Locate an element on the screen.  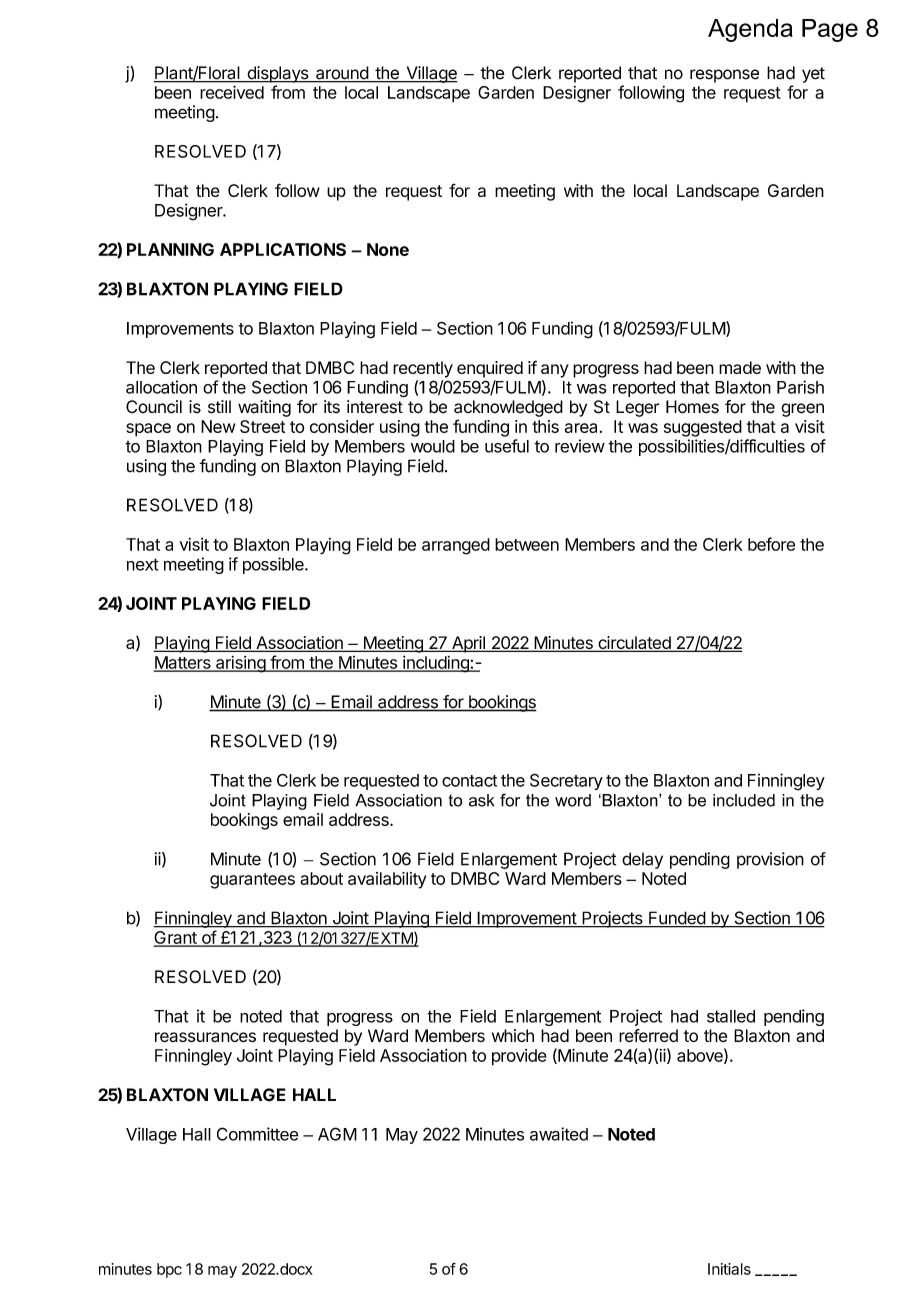
awaited is located at coordinates (559, 1134).
